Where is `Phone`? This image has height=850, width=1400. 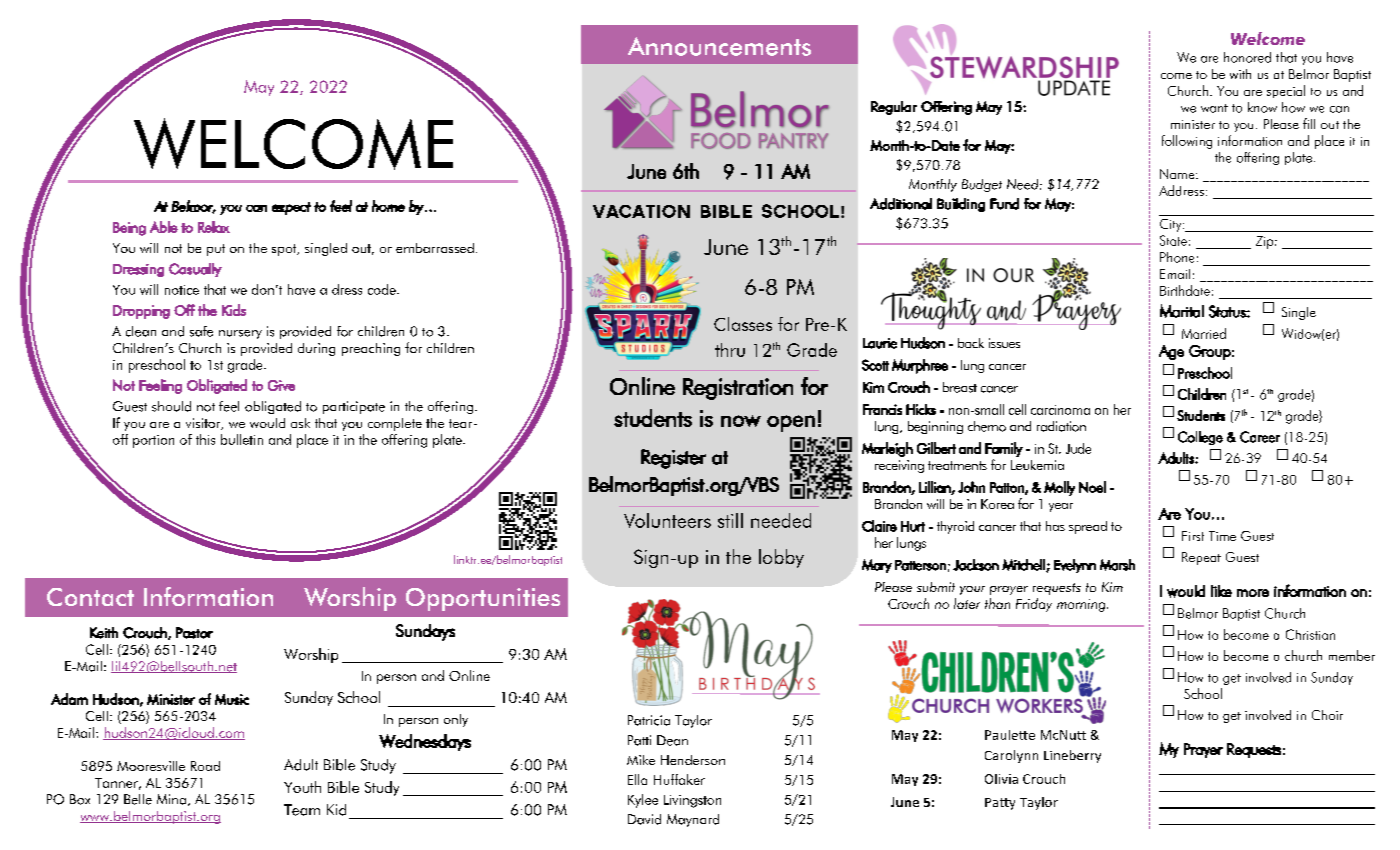 Phone is located at coordinates (1177, 257).
